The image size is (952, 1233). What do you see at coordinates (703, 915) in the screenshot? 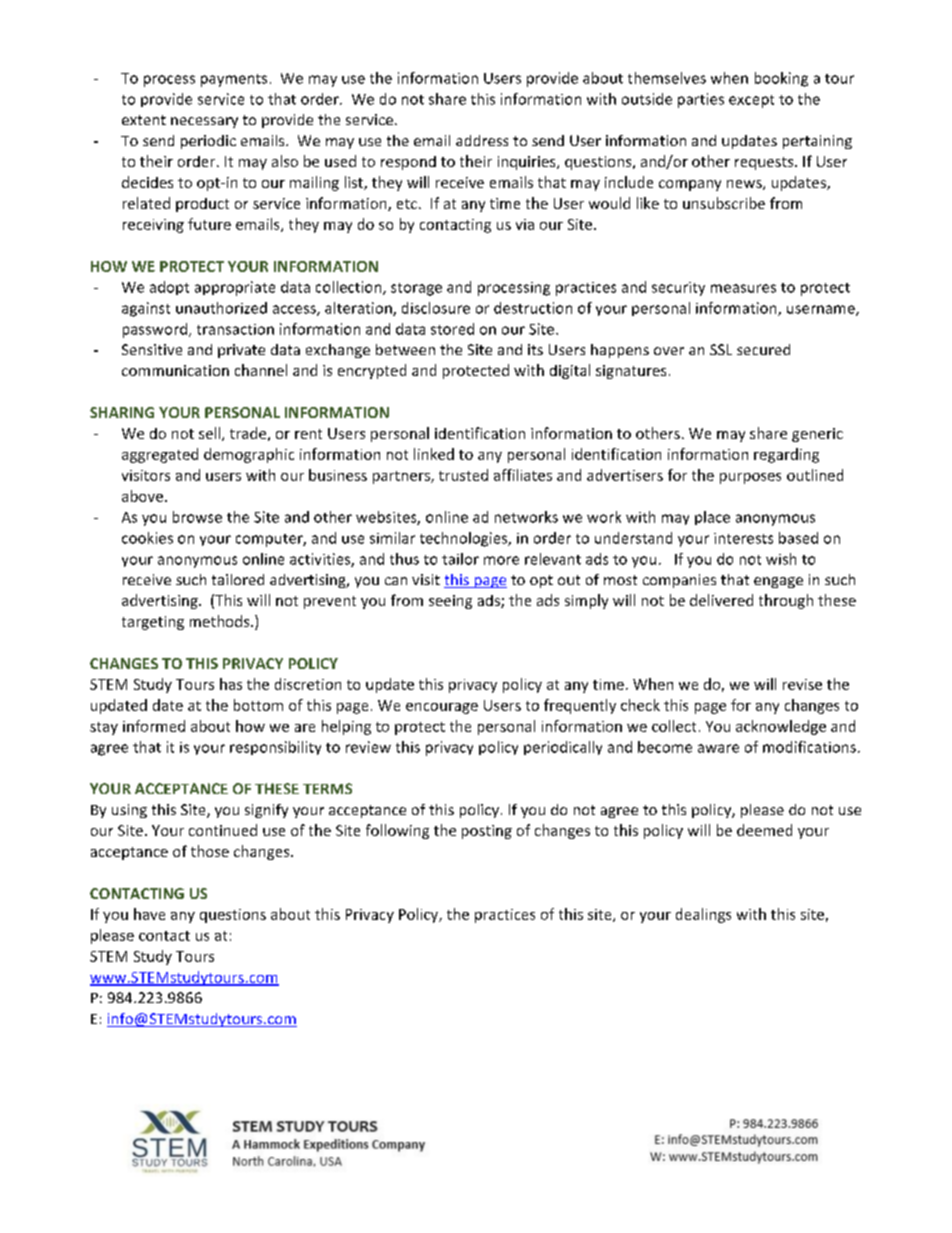
I see `dealings` at bounding box center [703, 915].
